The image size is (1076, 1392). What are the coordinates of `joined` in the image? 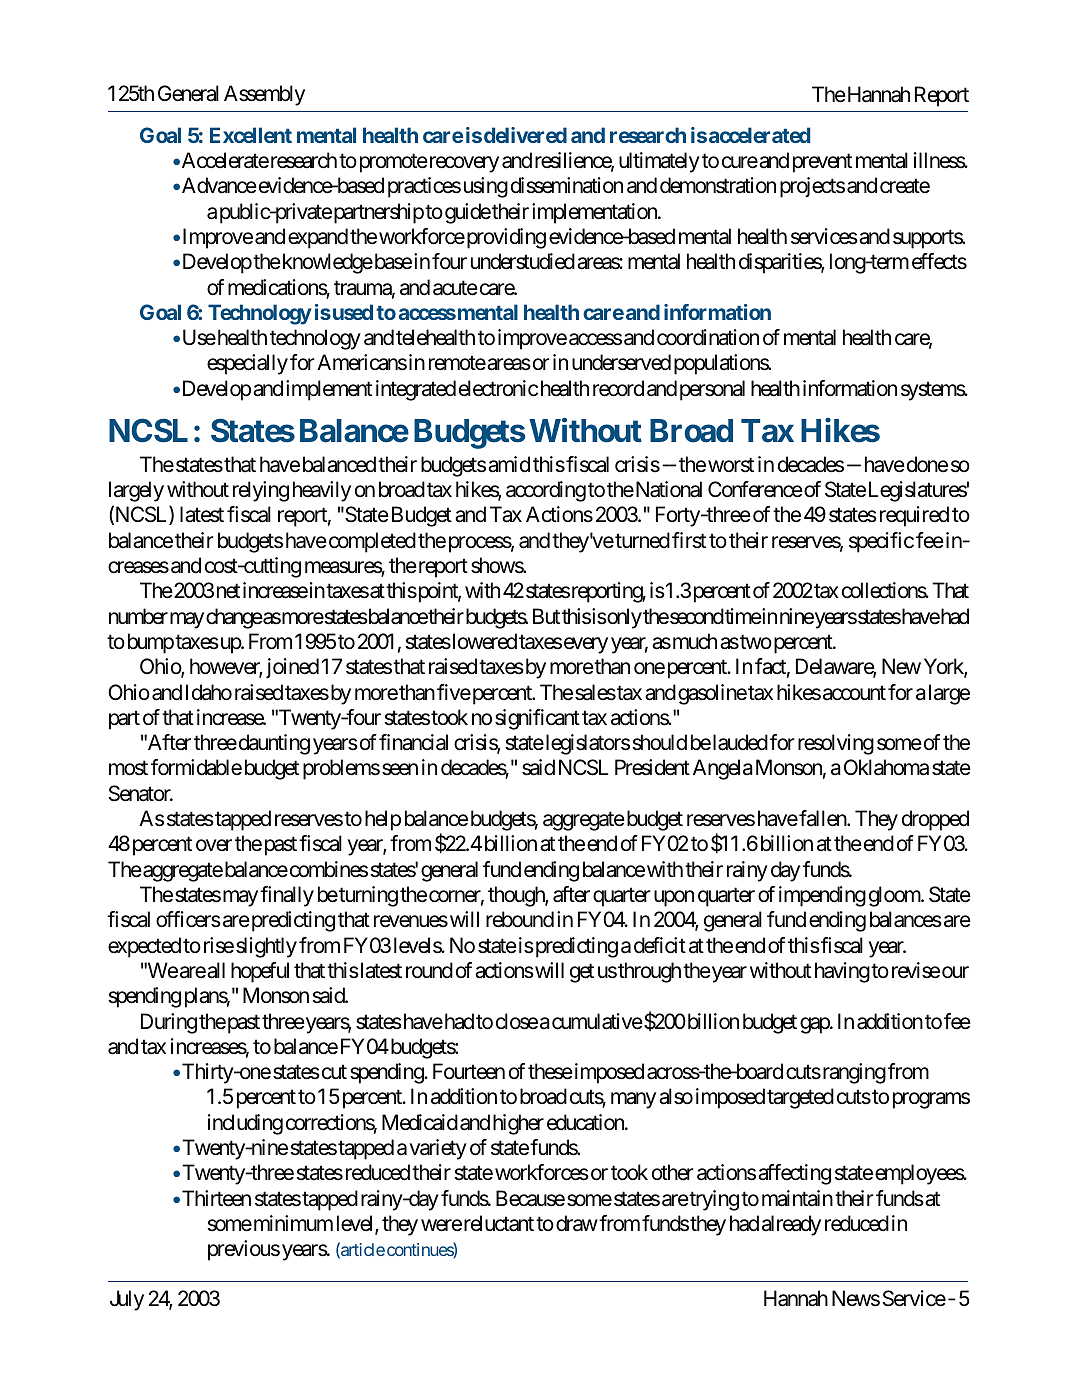 It's located at (292, 668).
